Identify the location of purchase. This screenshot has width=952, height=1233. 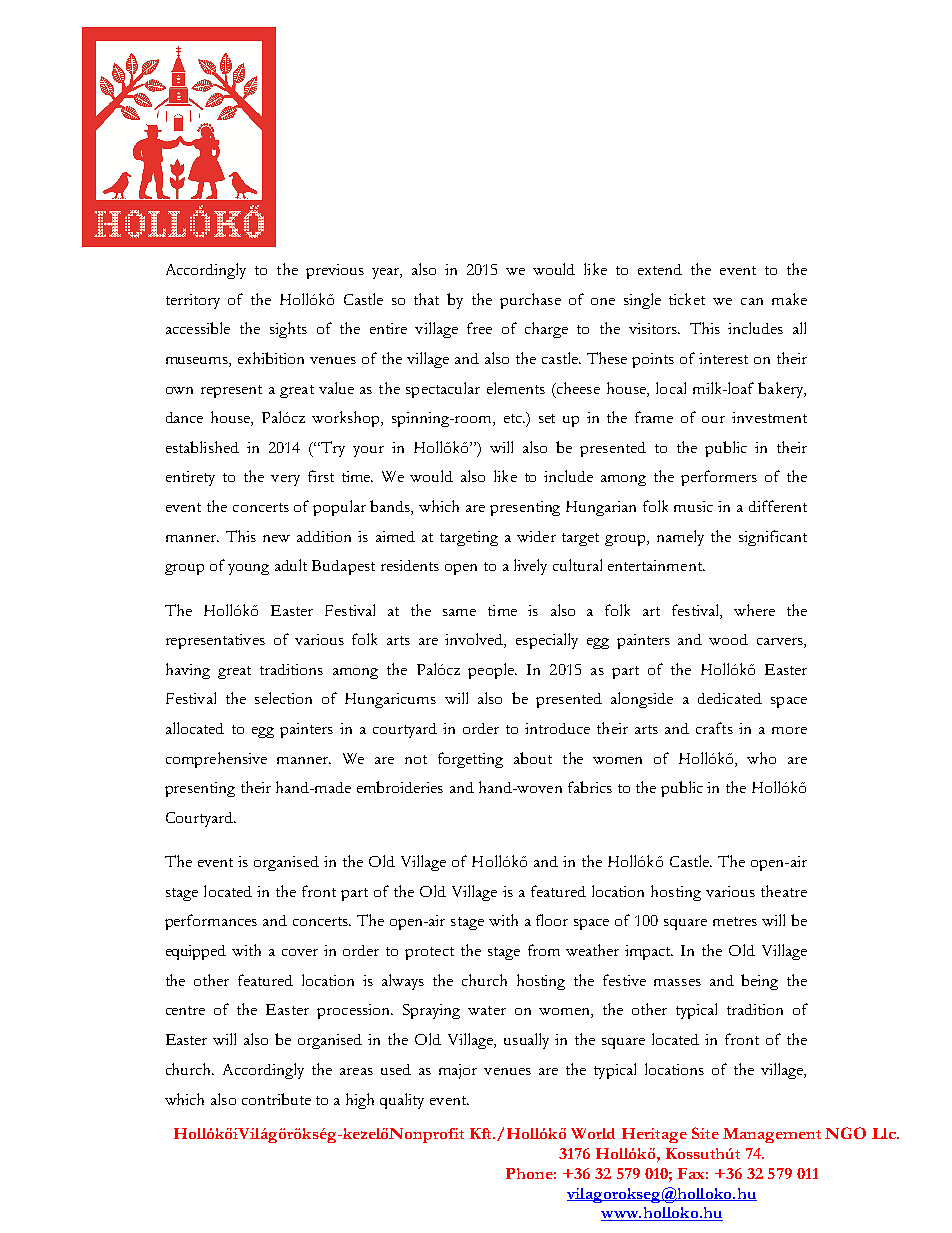
(530, 301).
